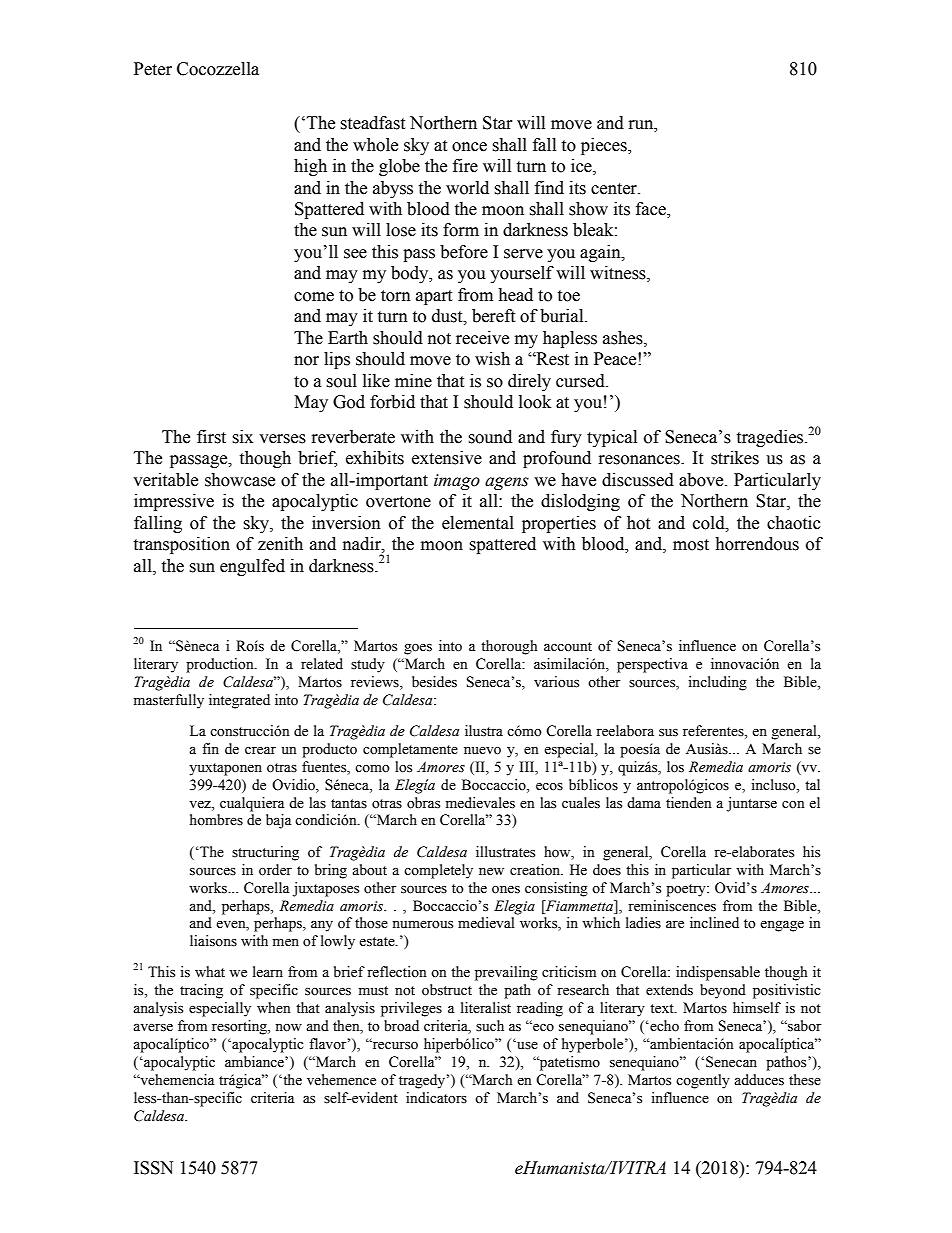 The width and height of the document is (952, 1233). Describe the element at coordinates (242, 437) in the document. I see `six` at that location.
